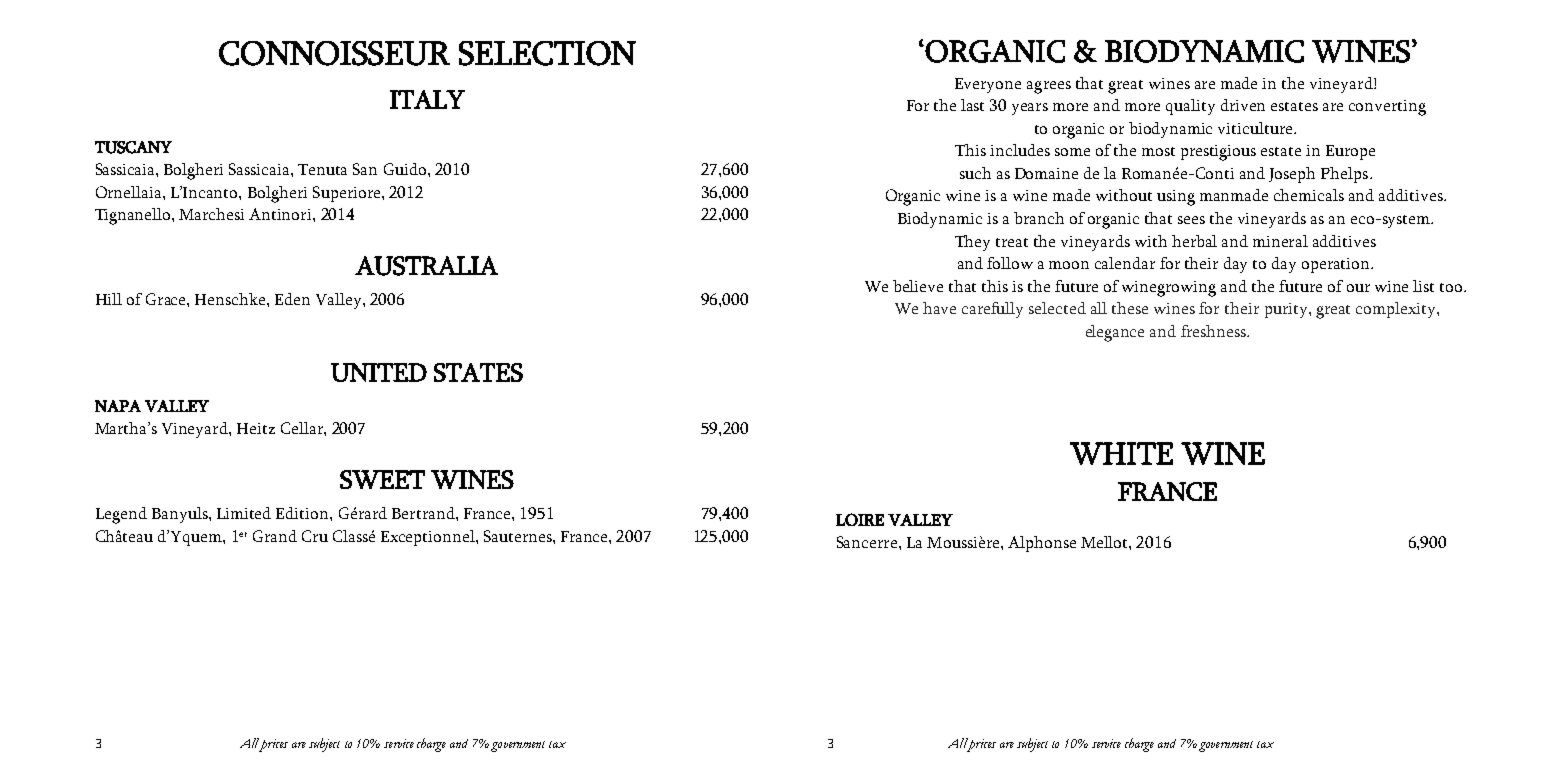  I want to click on CONNOISSEUR, so click(334, 53).
